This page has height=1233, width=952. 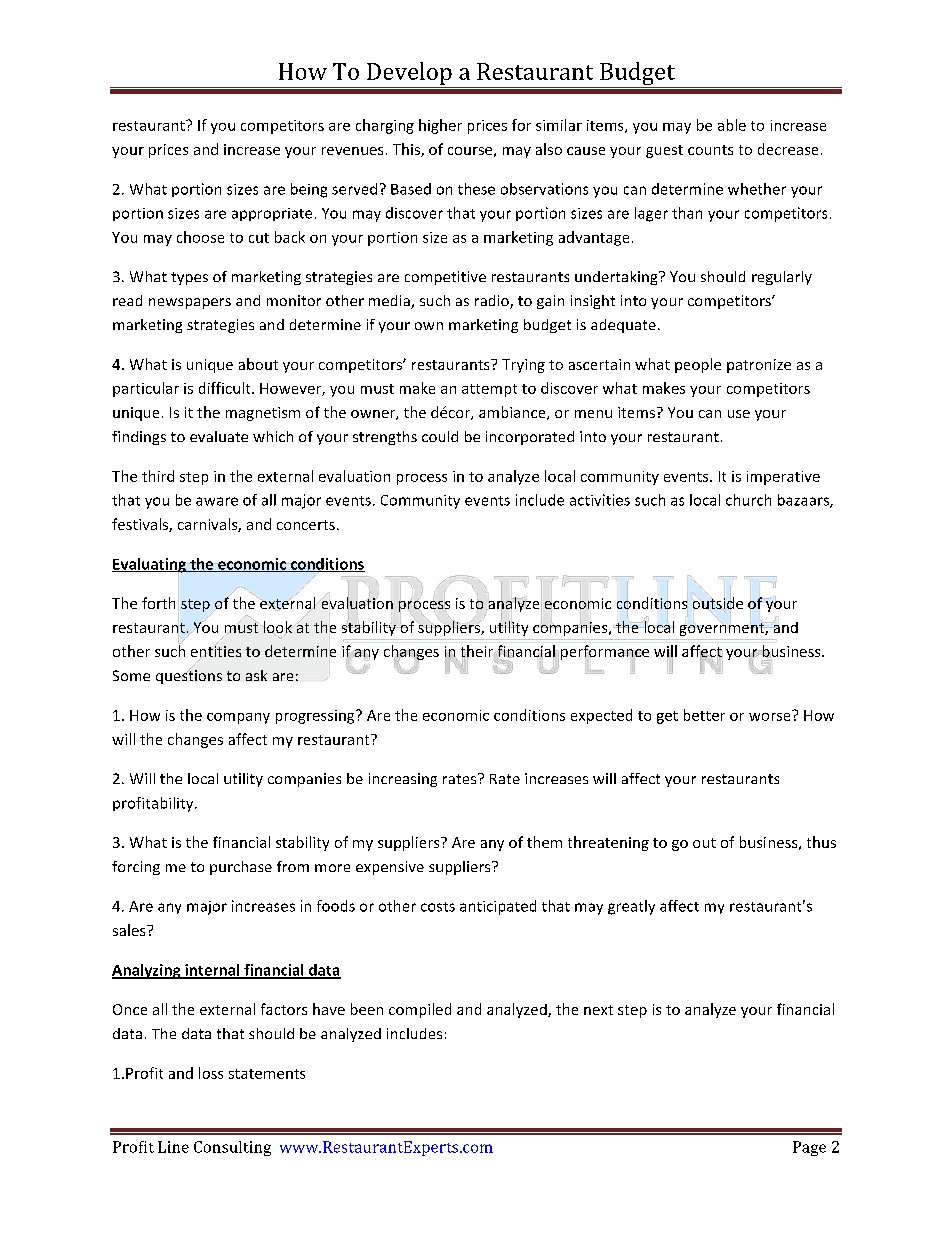 What do you see at coordinates (821, 842) in the page?
I see `thus` at bounding box center [821, 842].
